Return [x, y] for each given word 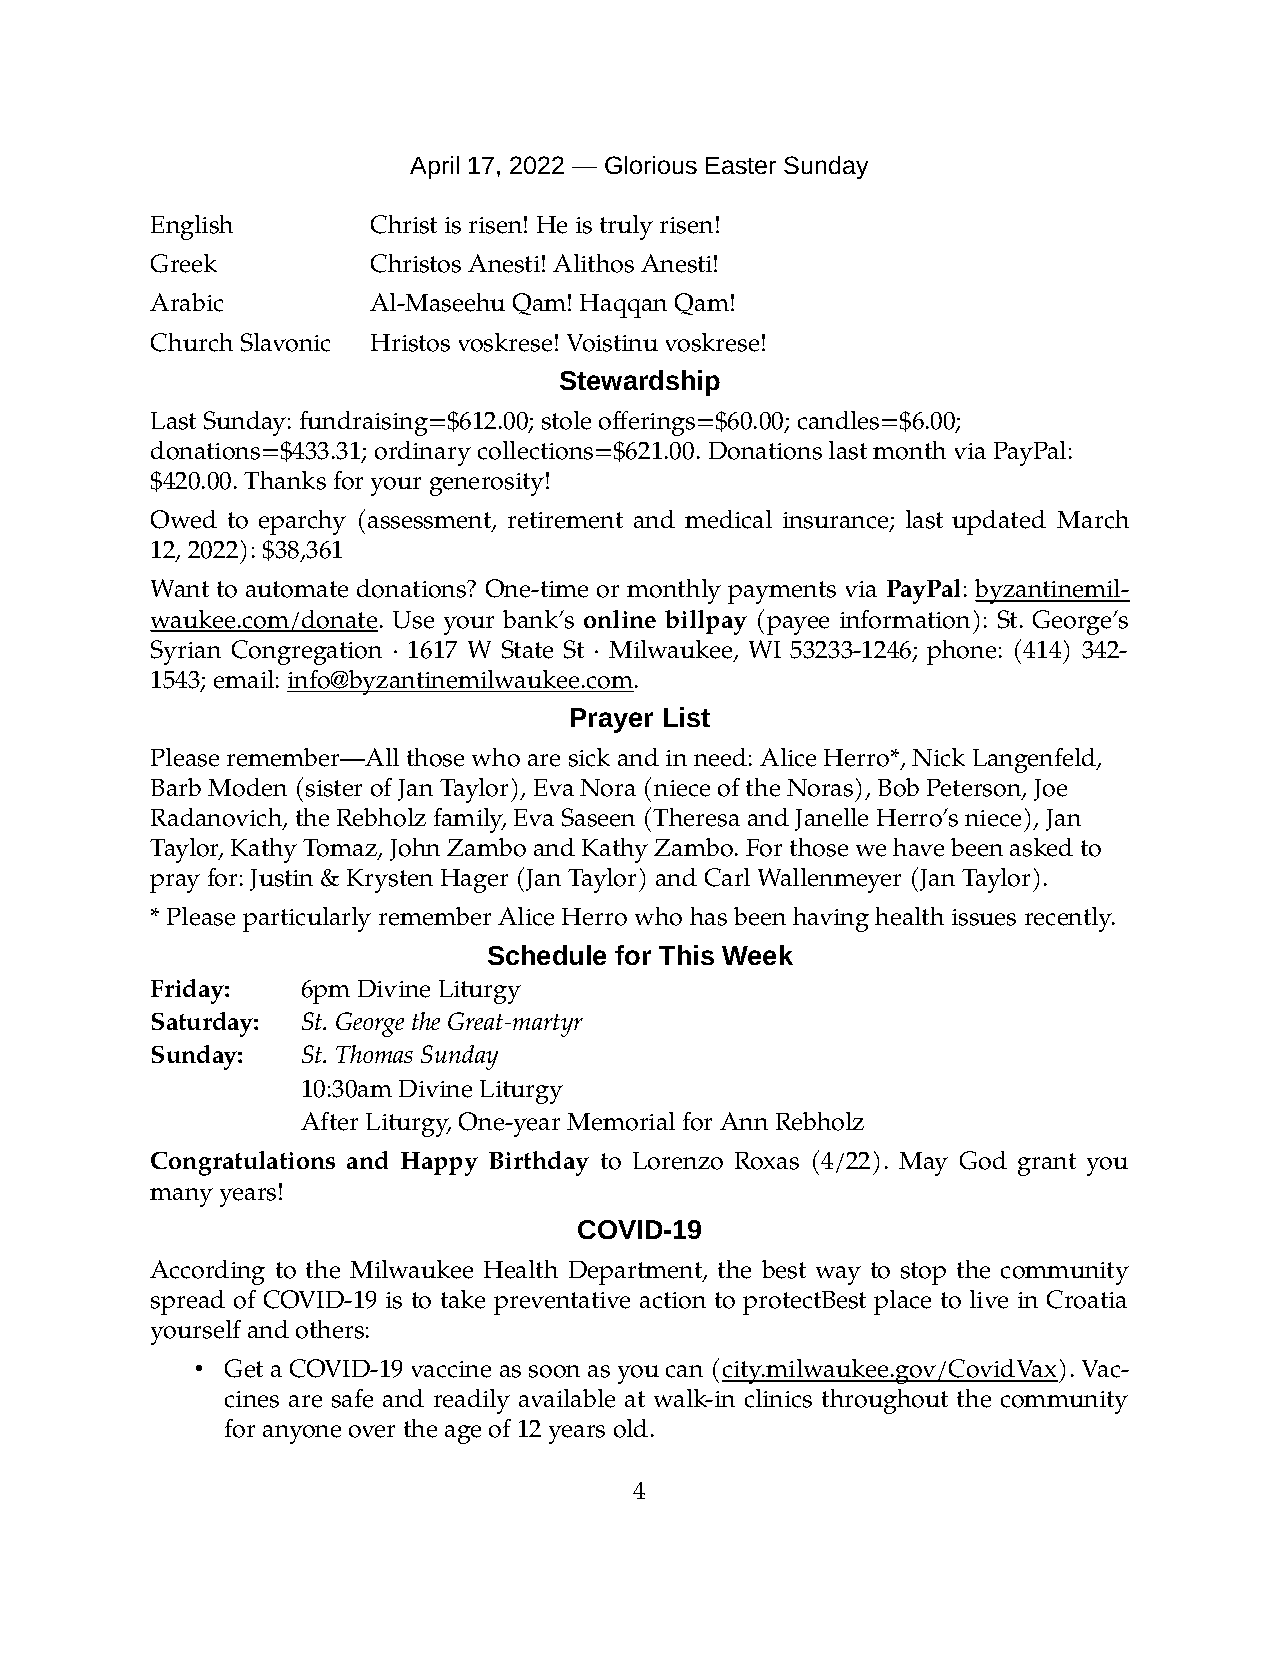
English [192, 227]
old [631, 1428]
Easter [741, 165]
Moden [247, 787]
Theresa [696, 817]
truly [626, 227]
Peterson [975, 789]
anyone [302, 1434]
